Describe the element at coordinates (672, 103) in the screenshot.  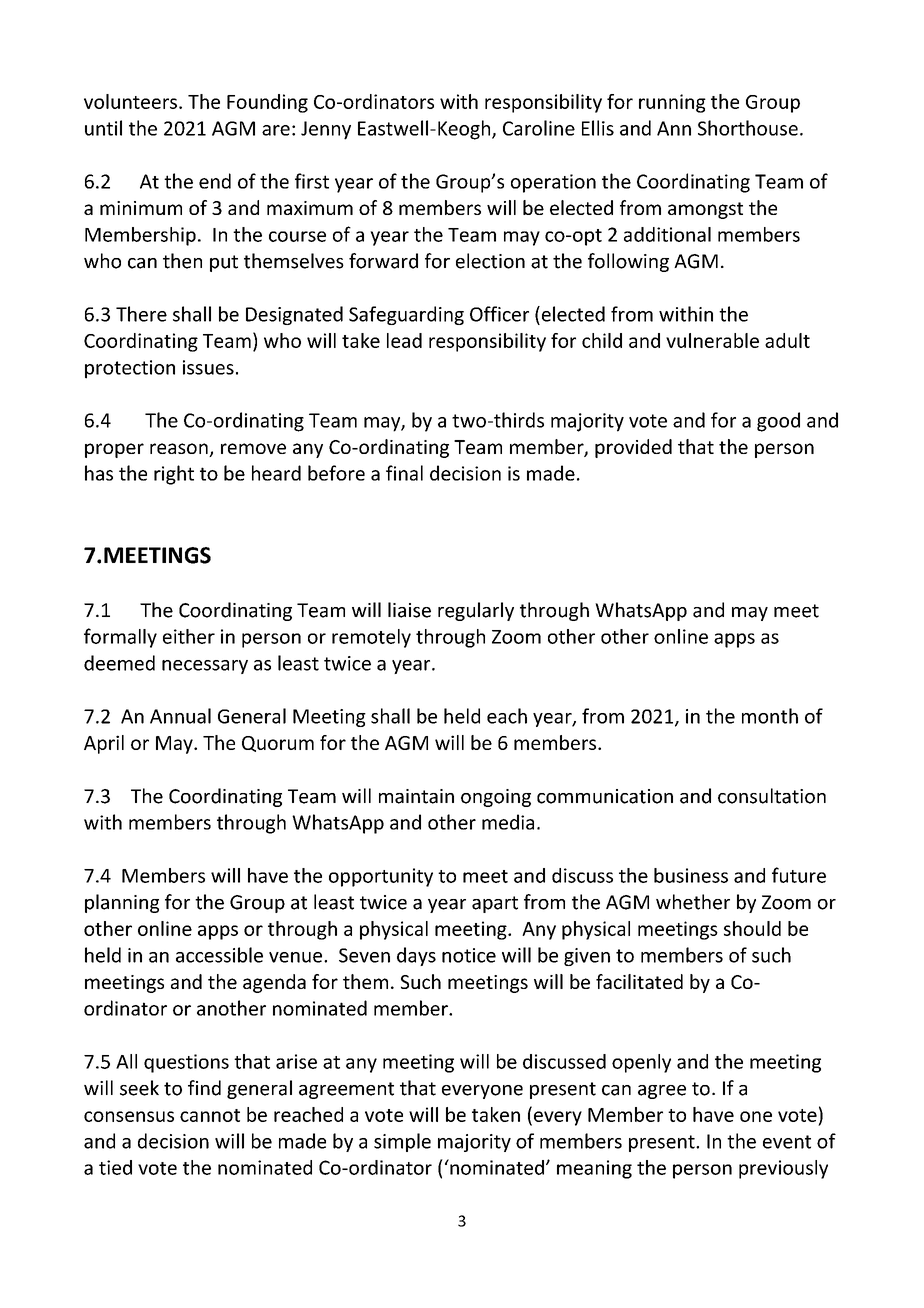
I see `running` at that location.
